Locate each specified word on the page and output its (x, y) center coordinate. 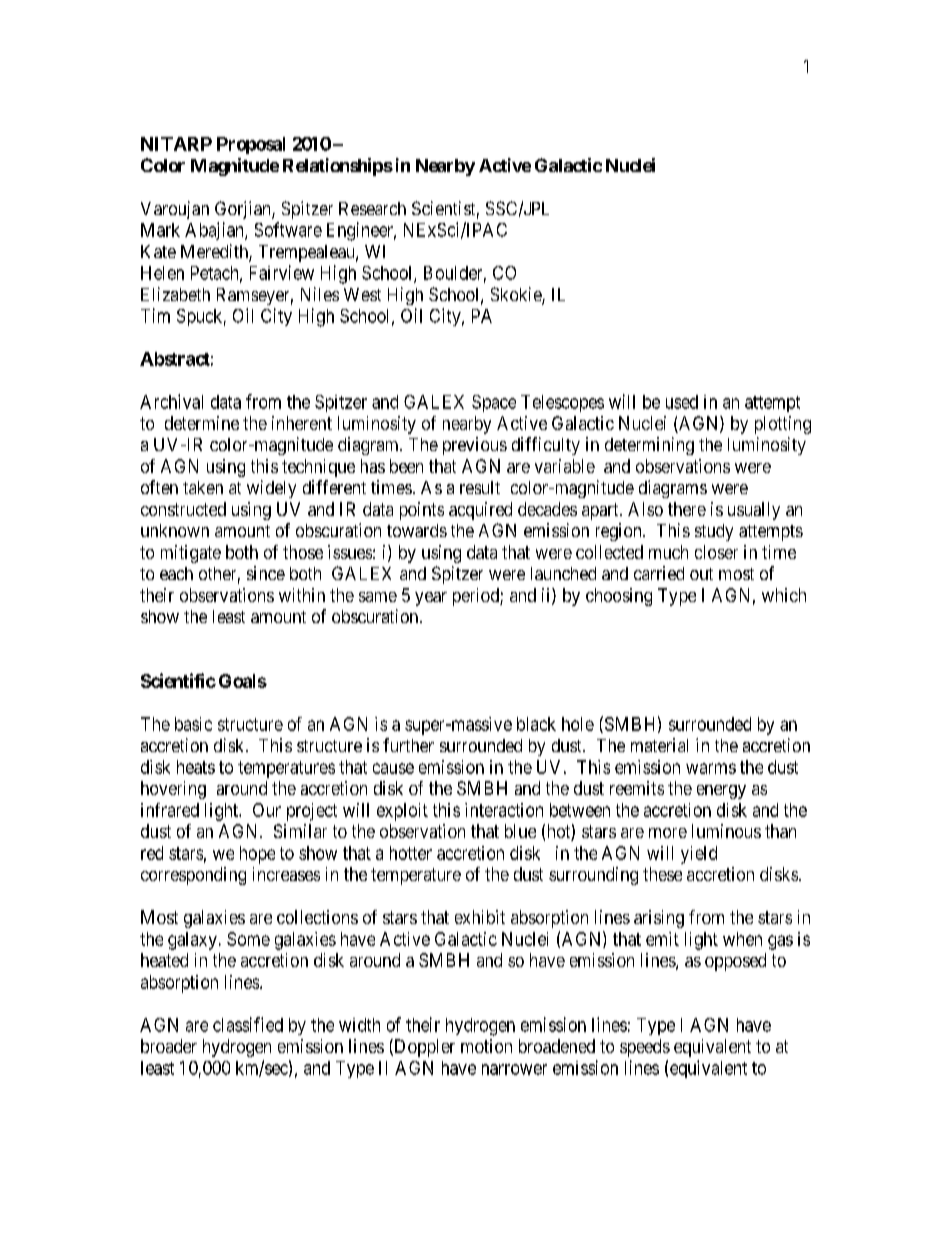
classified (248, 1024)
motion (486, 1046)
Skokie (517, 295)
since (266, 573)
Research (372, 208)
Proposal (251, 145)
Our (267, 810)
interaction (504, 810)
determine (202, 423)
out (701, 574)
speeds (645, 1048)
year (431, 599)
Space (494, 403)
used (682, 402)
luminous (726, 831)
